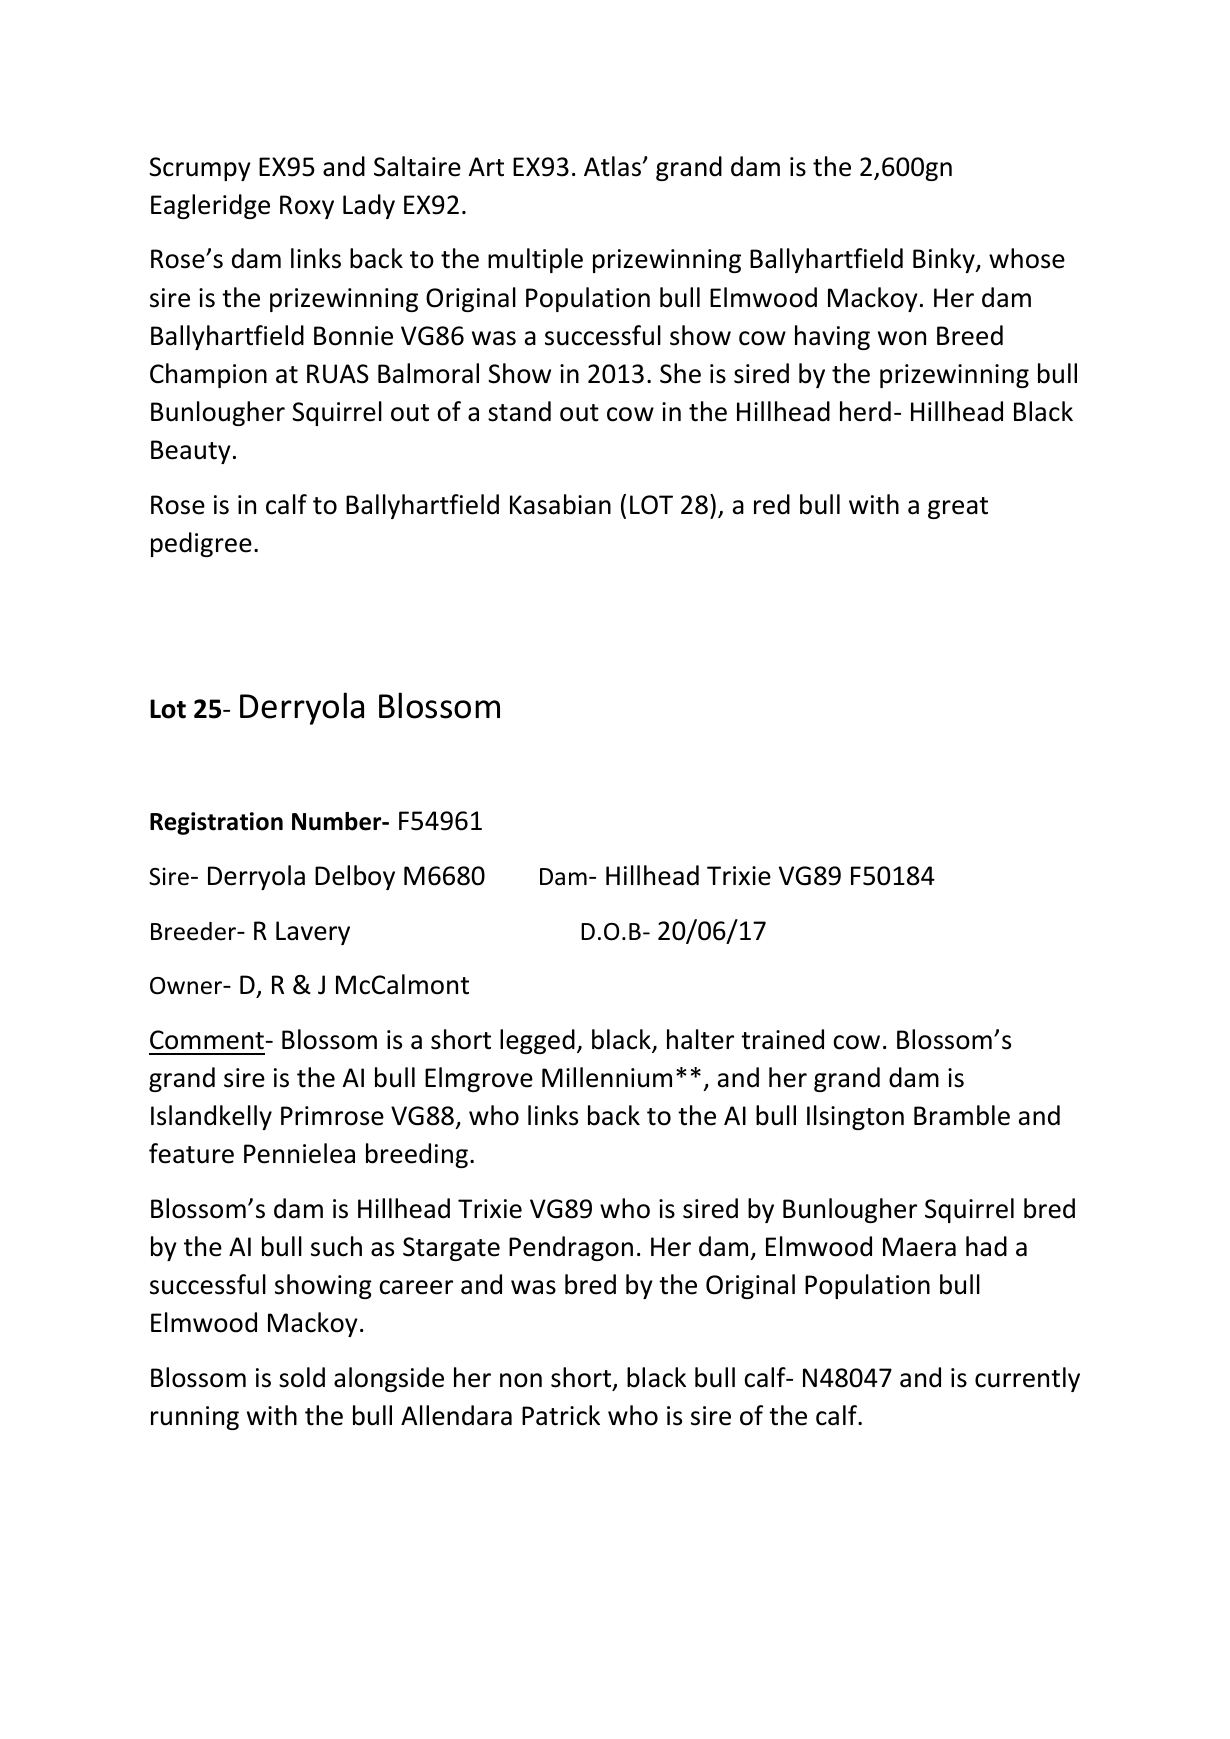 This image has width=1230, height=1739. I want to click on great, so click(958, 508).
